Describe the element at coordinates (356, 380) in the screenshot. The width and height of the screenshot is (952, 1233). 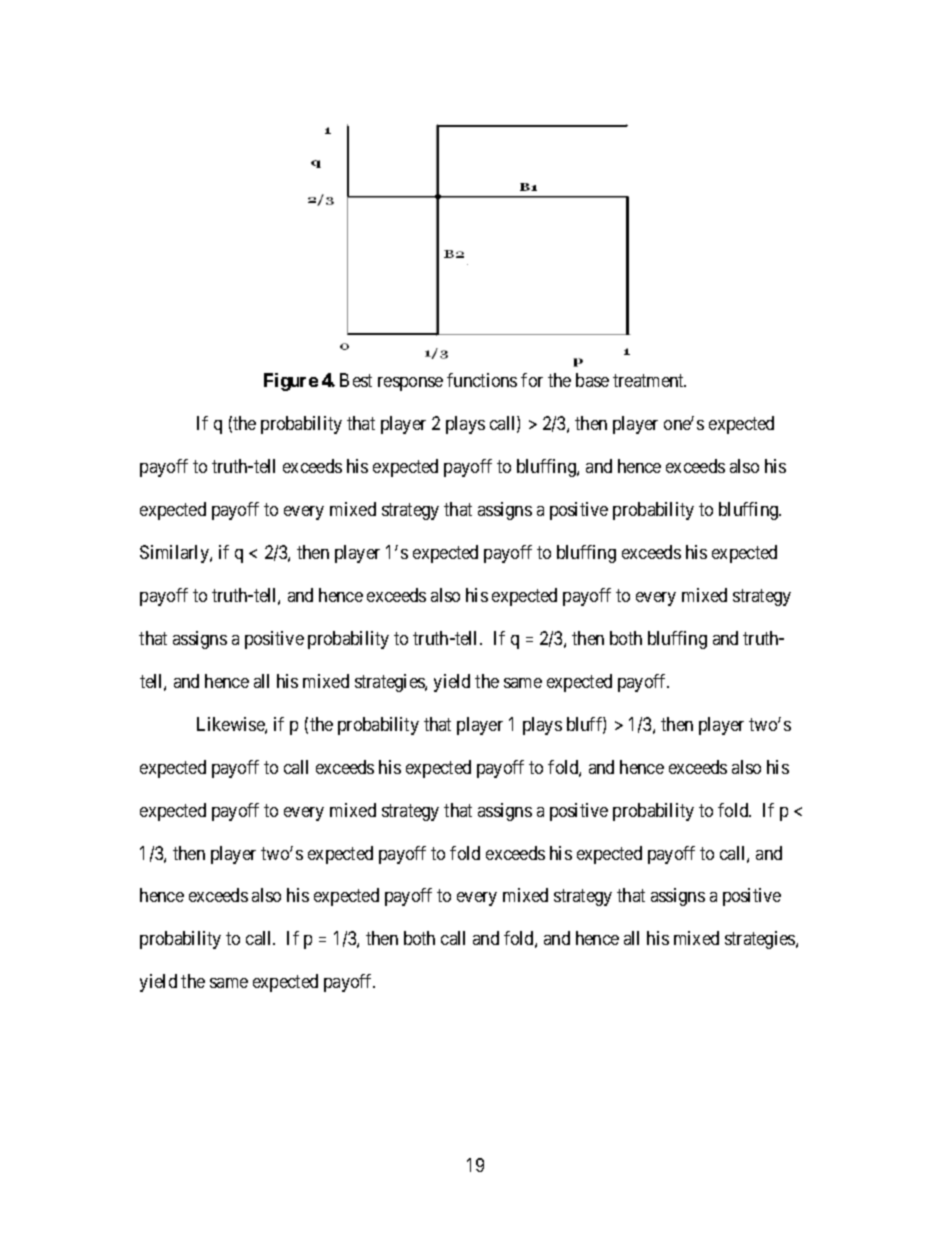
I see `Best` at that location.
